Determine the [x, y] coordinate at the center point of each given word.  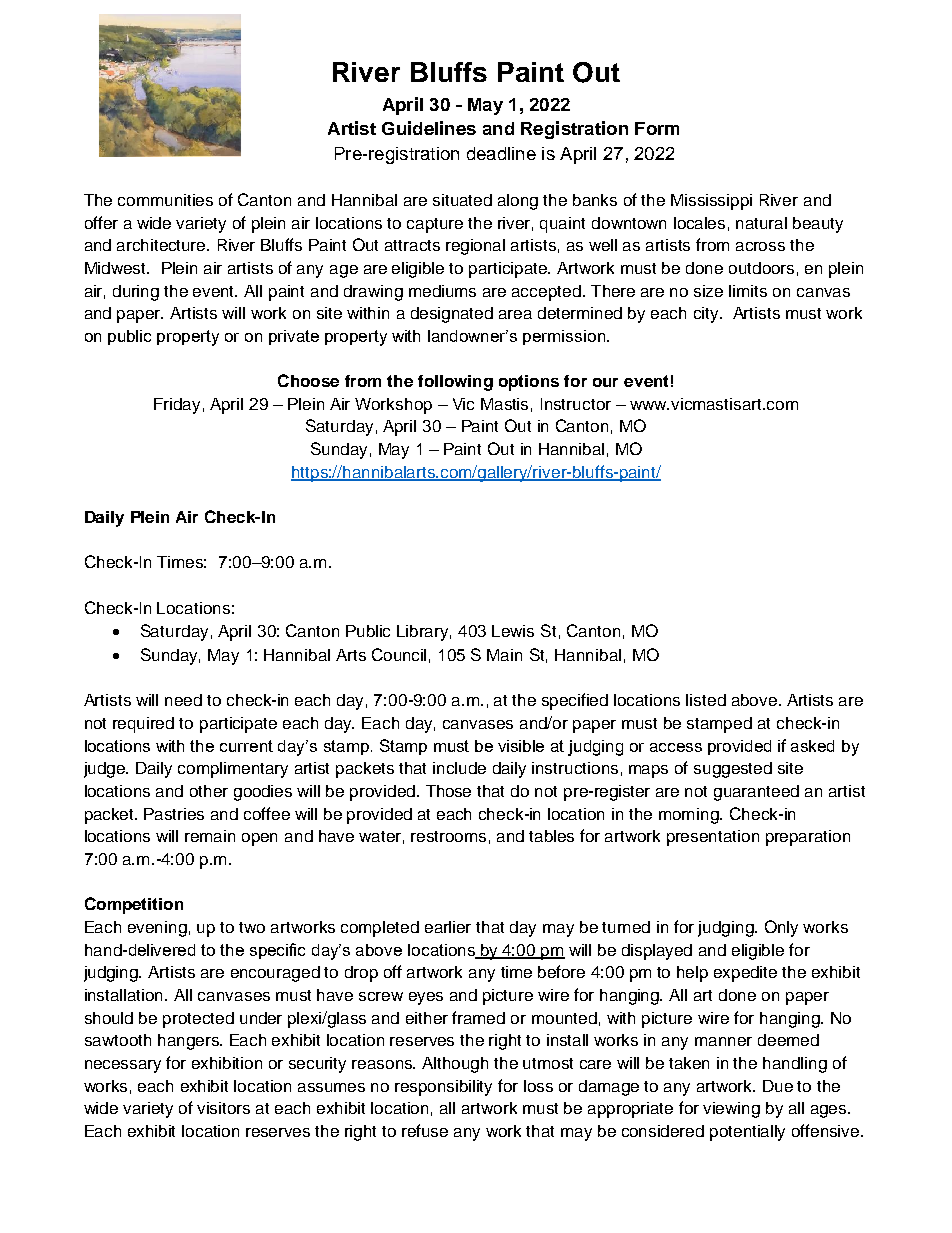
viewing [731, 1110]
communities [165, 200]
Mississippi [711, 202]
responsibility [443, 1088]
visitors [223, 1108]
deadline [501, 153]
